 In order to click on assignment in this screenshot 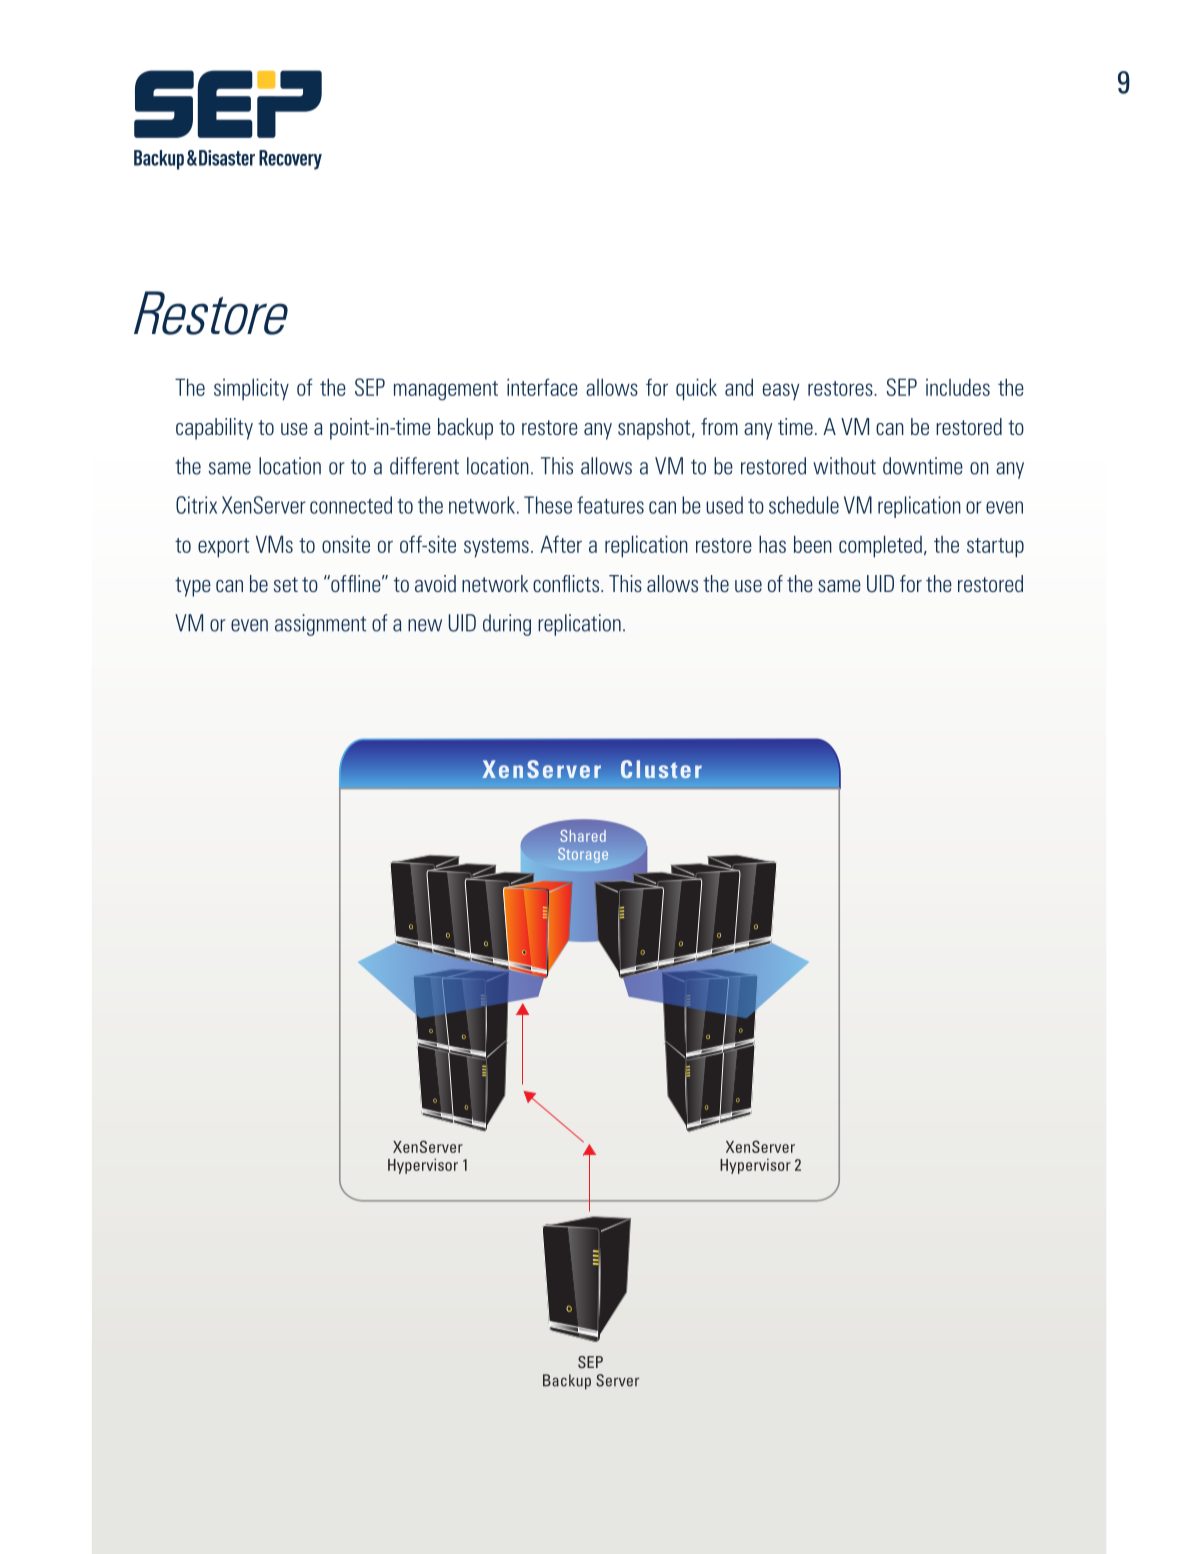, I will do `click(320, 625)`.
